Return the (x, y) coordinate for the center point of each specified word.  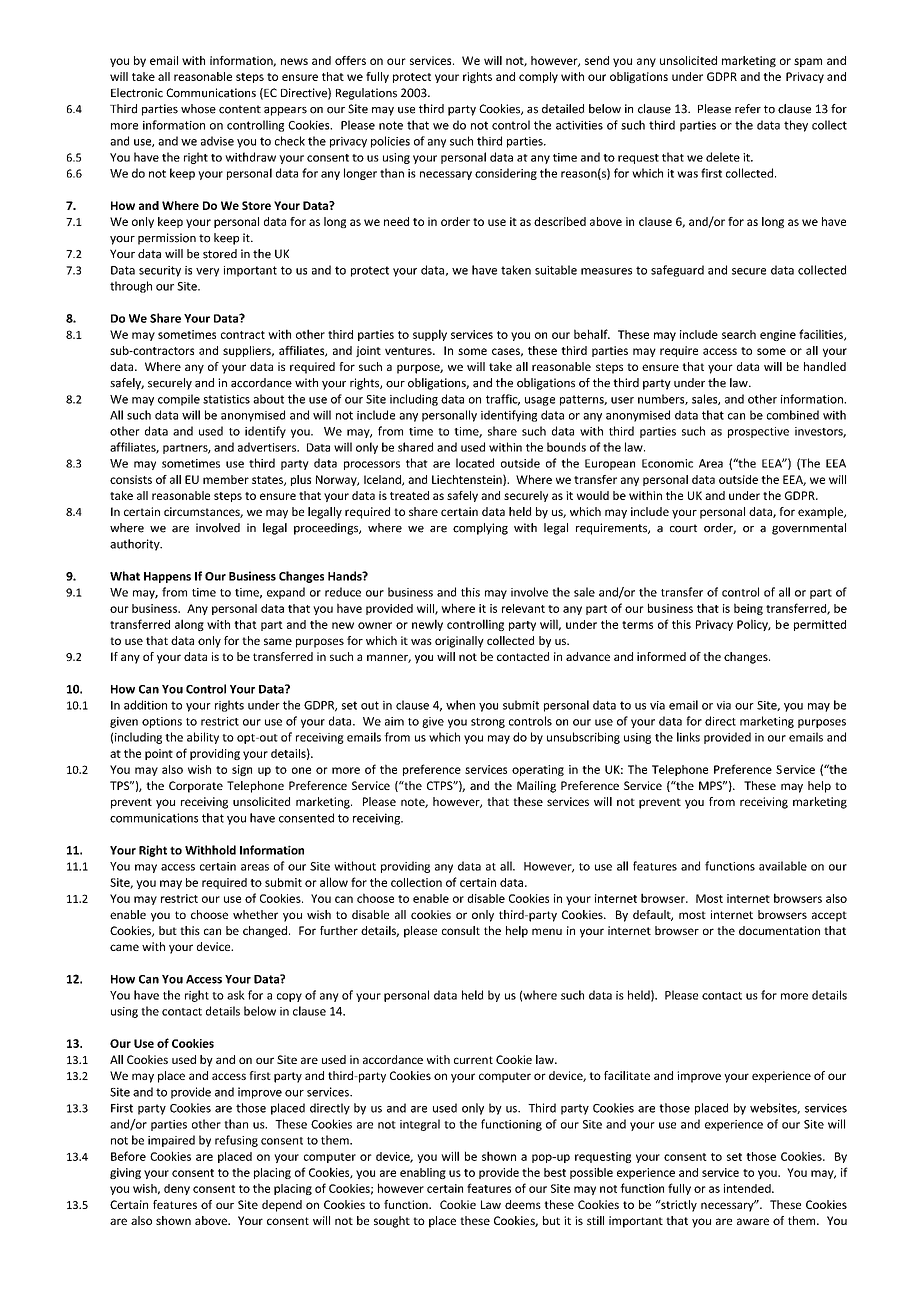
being (748, 609)
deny (177, 1189)
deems (523, 1204)
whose (198, 109)
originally (459, 642)
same (278, 641)
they (796, 126)
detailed (563, 109)
